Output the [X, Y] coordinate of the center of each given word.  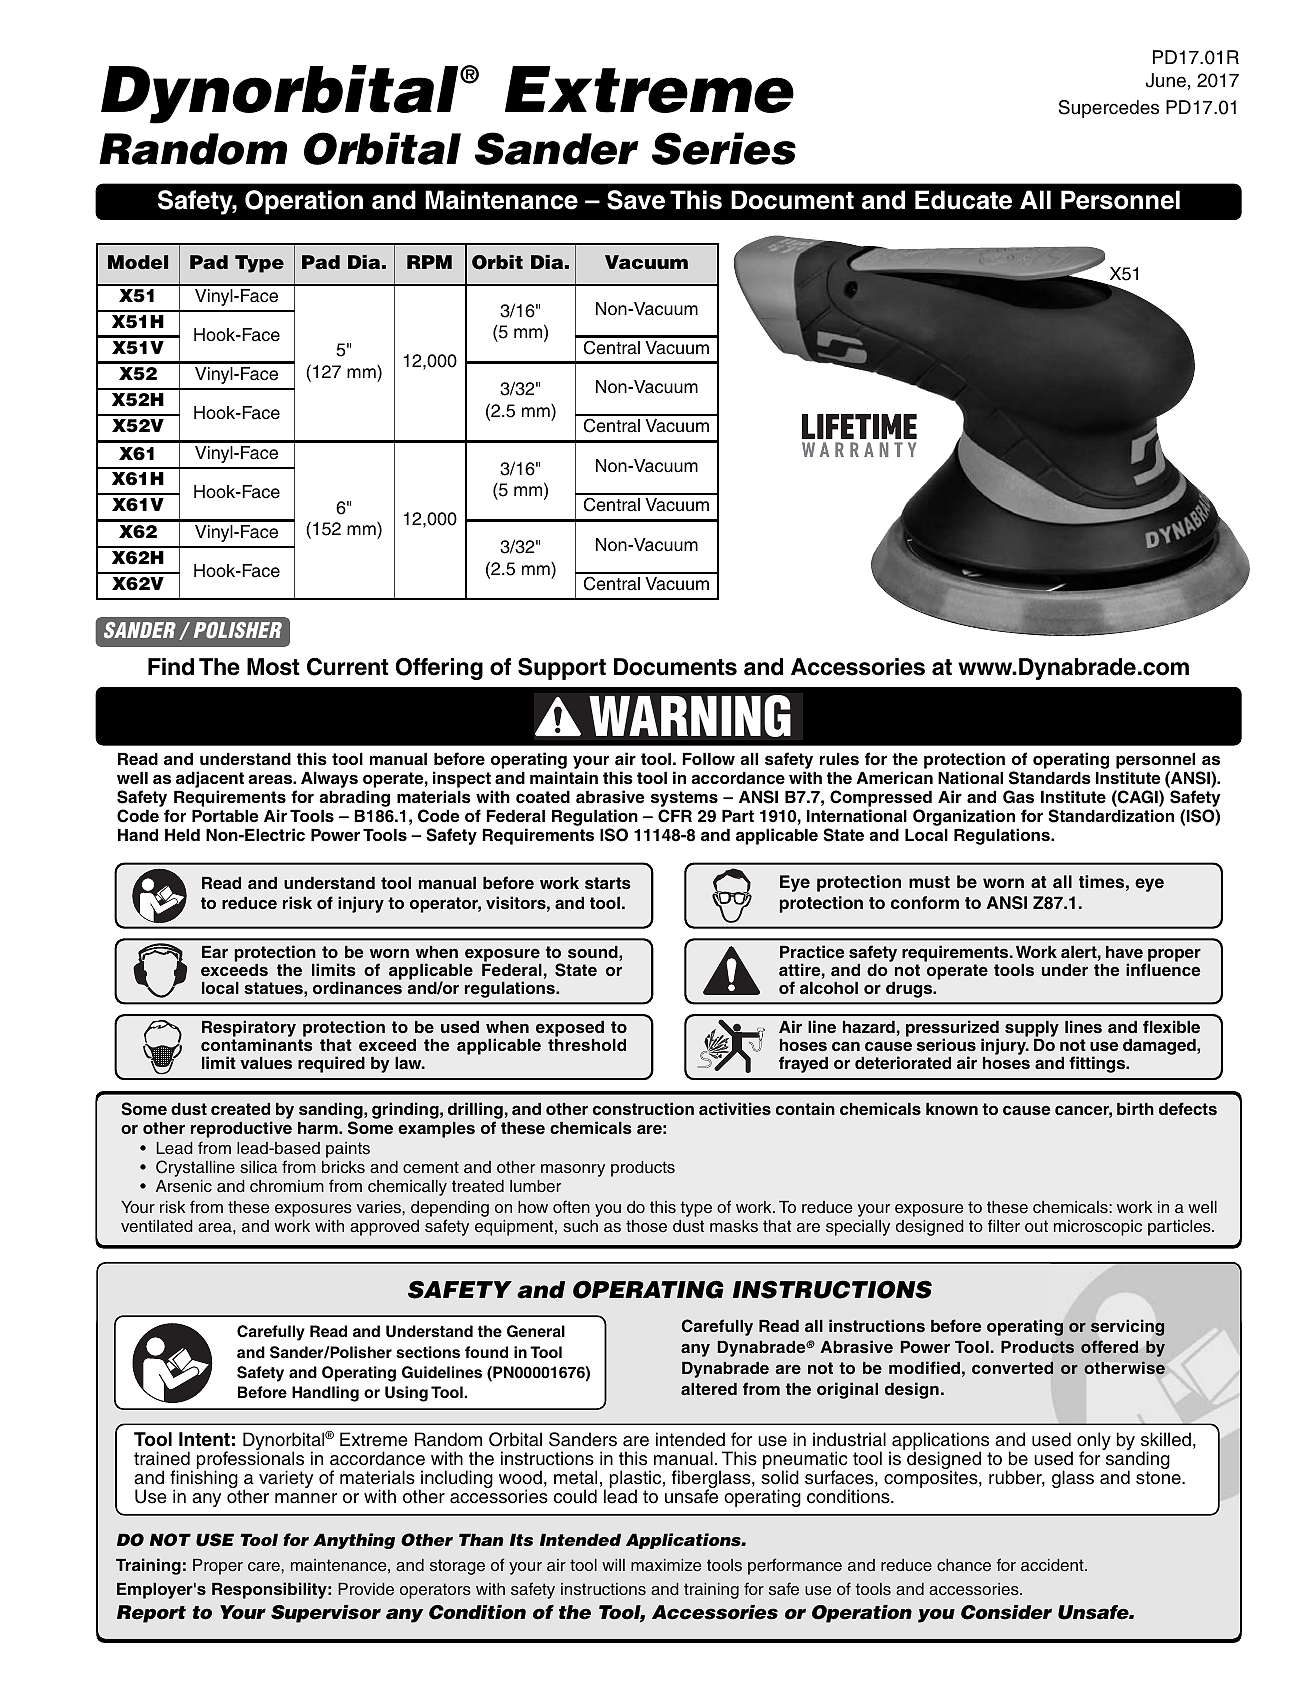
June [1166, 80]
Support [562, 669]
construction [643, 1108]
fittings [1098, 1064]
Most [273, 667]
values [266, 1063]
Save [636, 200]
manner [306, 1498]
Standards [1050, 778]
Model [138, 262]
